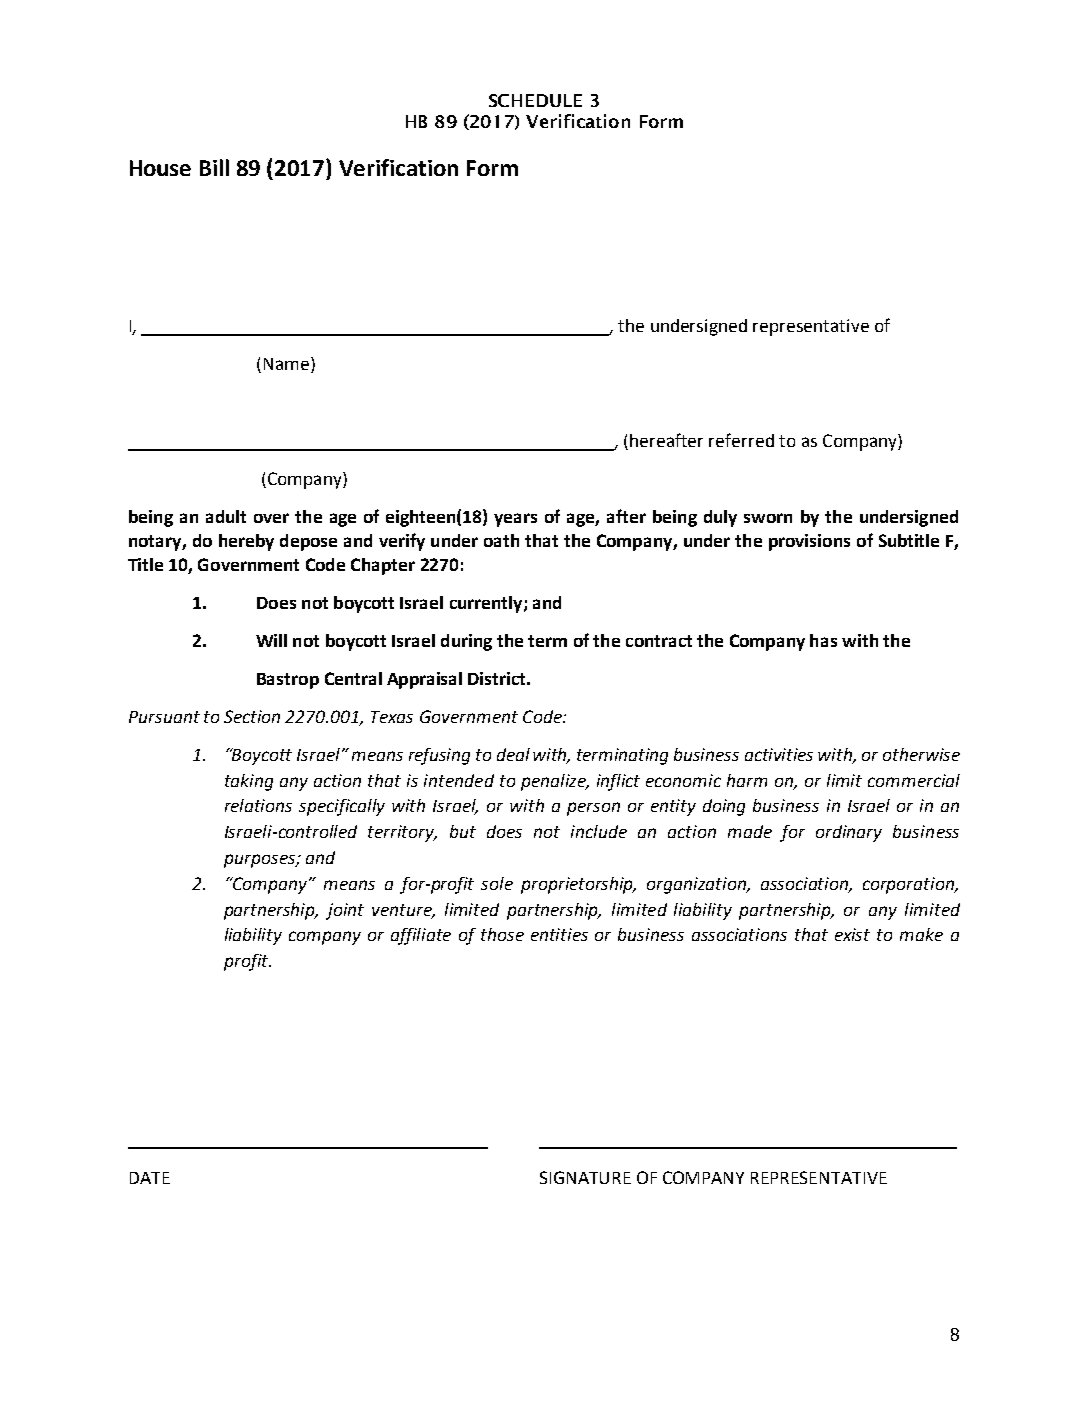 Image resolution: width=1088 pixels, height=1408 pixels. I want to click on SIGNATURE, so click(585, 1177).
